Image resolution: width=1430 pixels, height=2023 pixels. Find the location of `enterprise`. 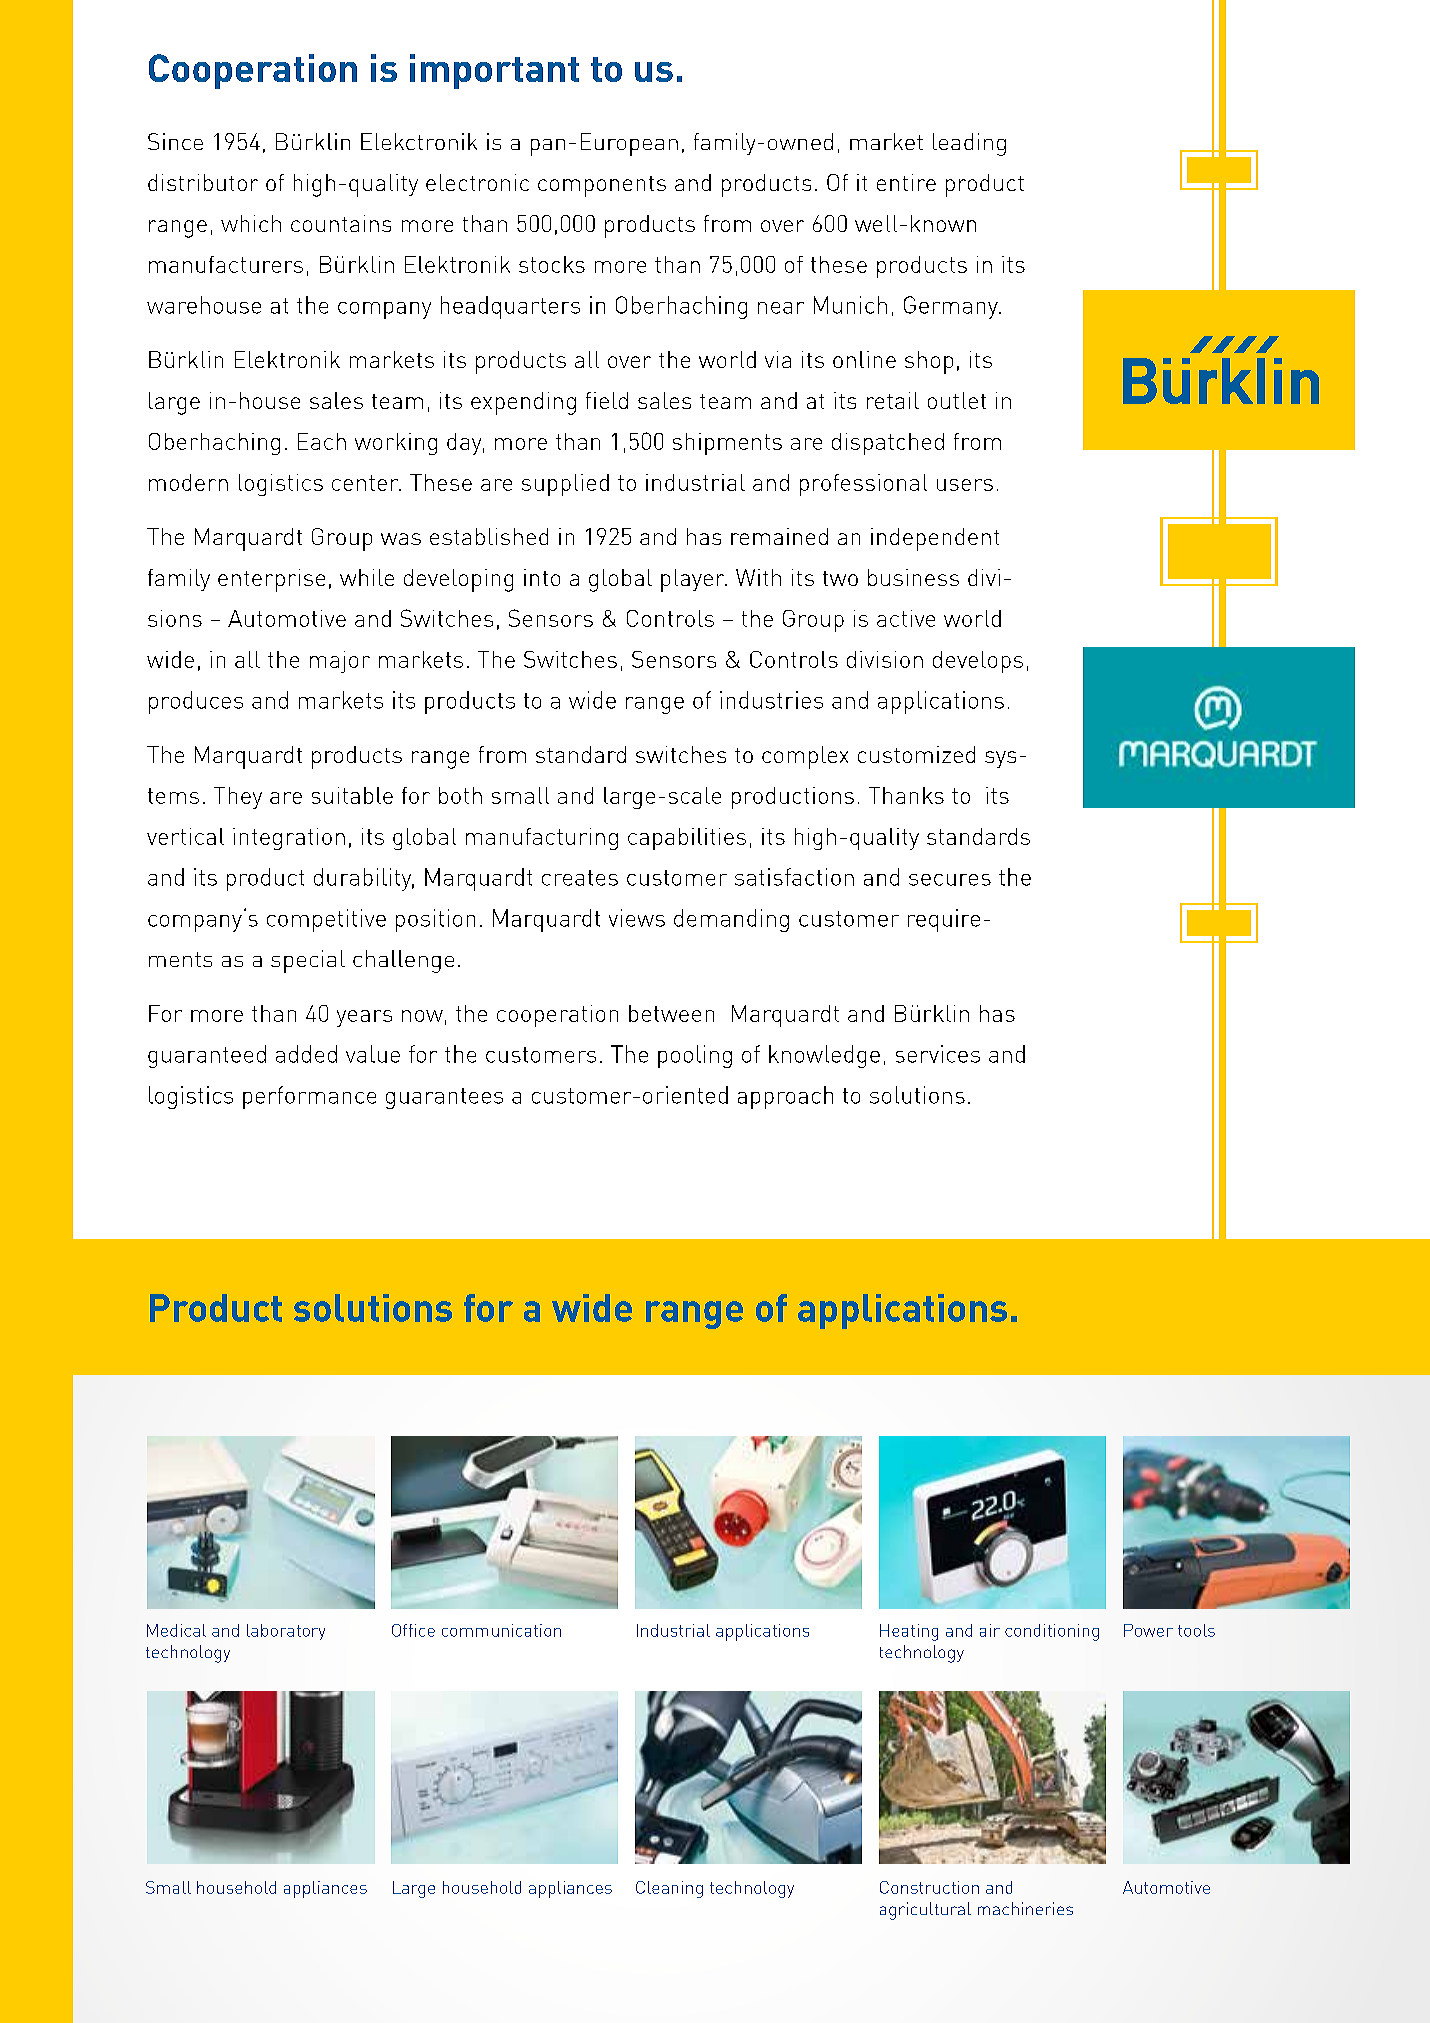

enterprise is located at coordinates (271, 580).
